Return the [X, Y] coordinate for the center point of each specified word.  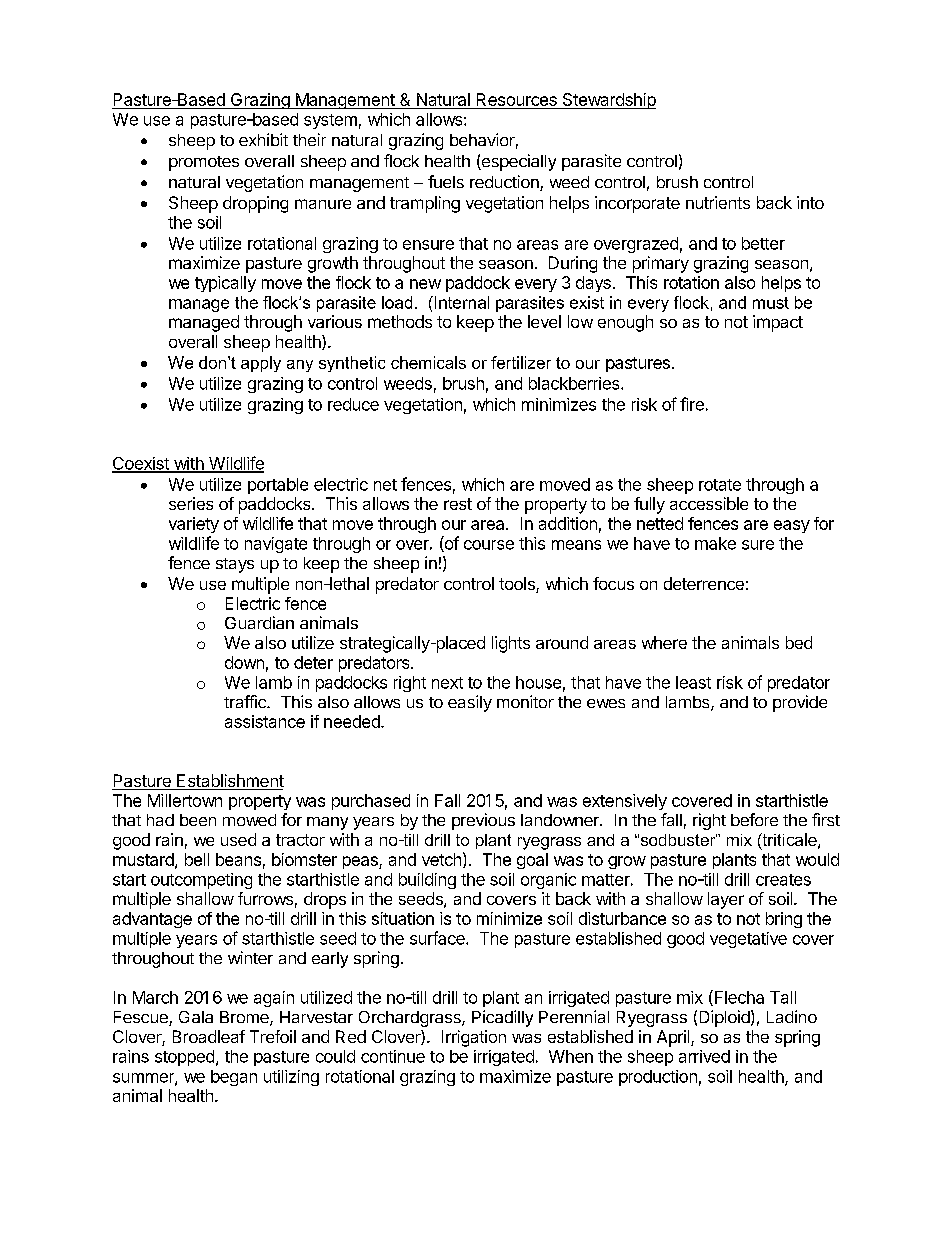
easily [470, 703]
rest [458, 504]
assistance [265, 721]
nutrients [718, 202]
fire [692, 404]
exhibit [263, 139]
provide [800, 703]
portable [278, 486]
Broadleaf [209, 1036]
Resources [517, 99]
